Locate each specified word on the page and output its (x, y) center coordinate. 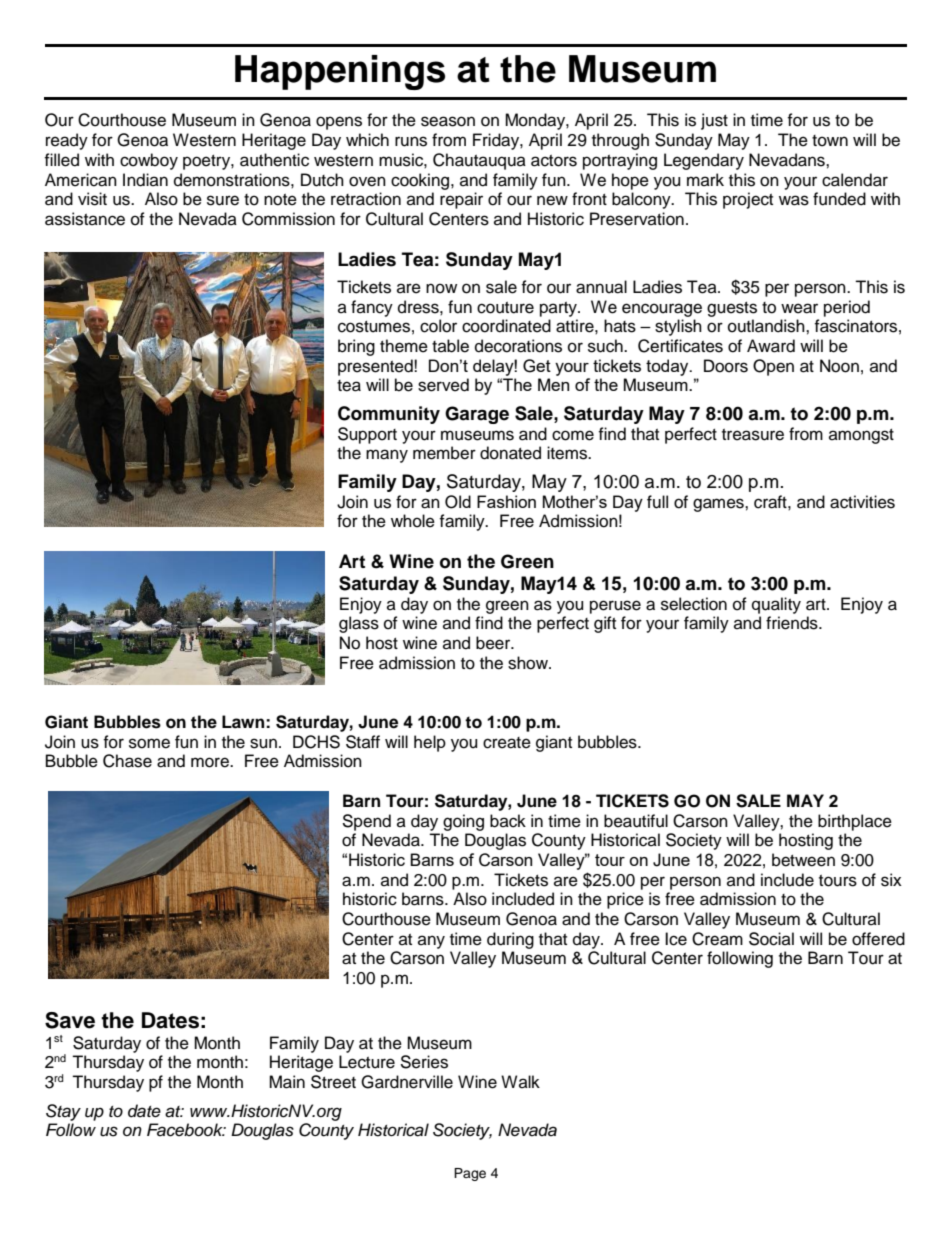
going (463, 822)
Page (470, 1174)
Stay (63, 1112)
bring (356, 347)
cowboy (149, 161)
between (803, 860)
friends (793, 623)
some (149, 743)
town (830, 141)
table (450, 346)
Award (771, 346)
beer (494, 643)
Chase (127, 761)
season (448, 121)
